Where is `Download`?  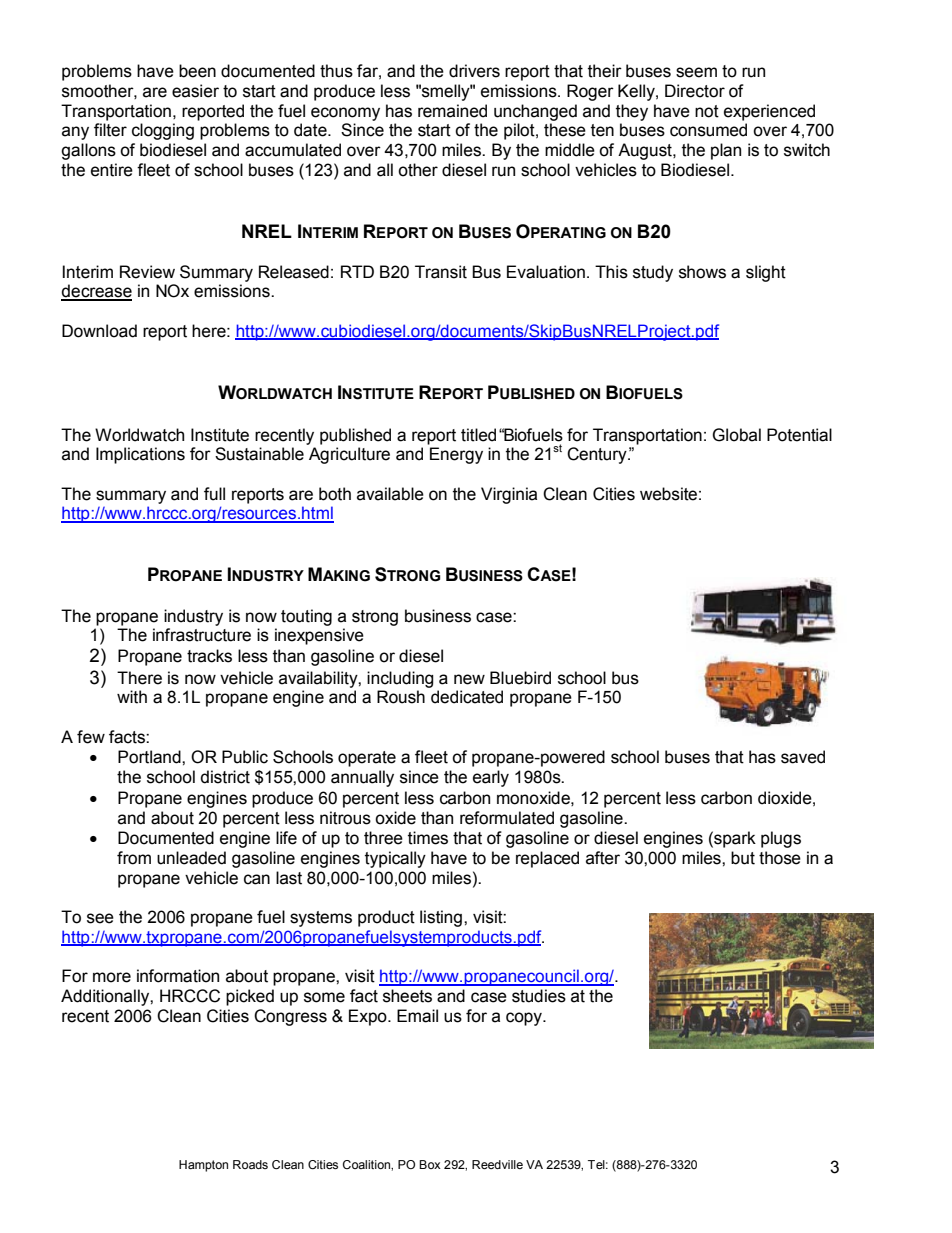
Download is located at coordinates (99, 331).
